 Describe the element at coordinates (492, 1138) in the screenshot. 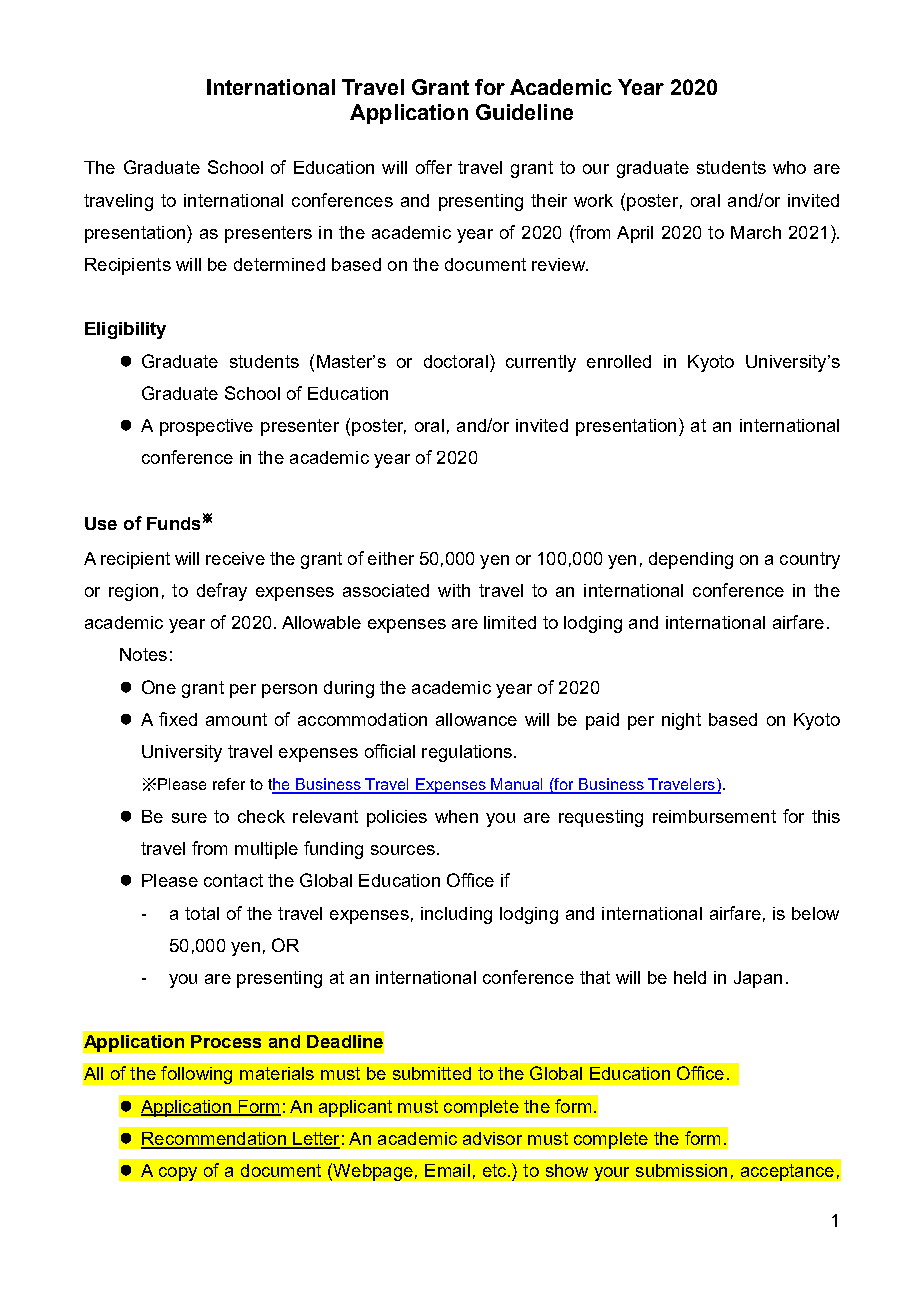

I see `advisor` at that location.
